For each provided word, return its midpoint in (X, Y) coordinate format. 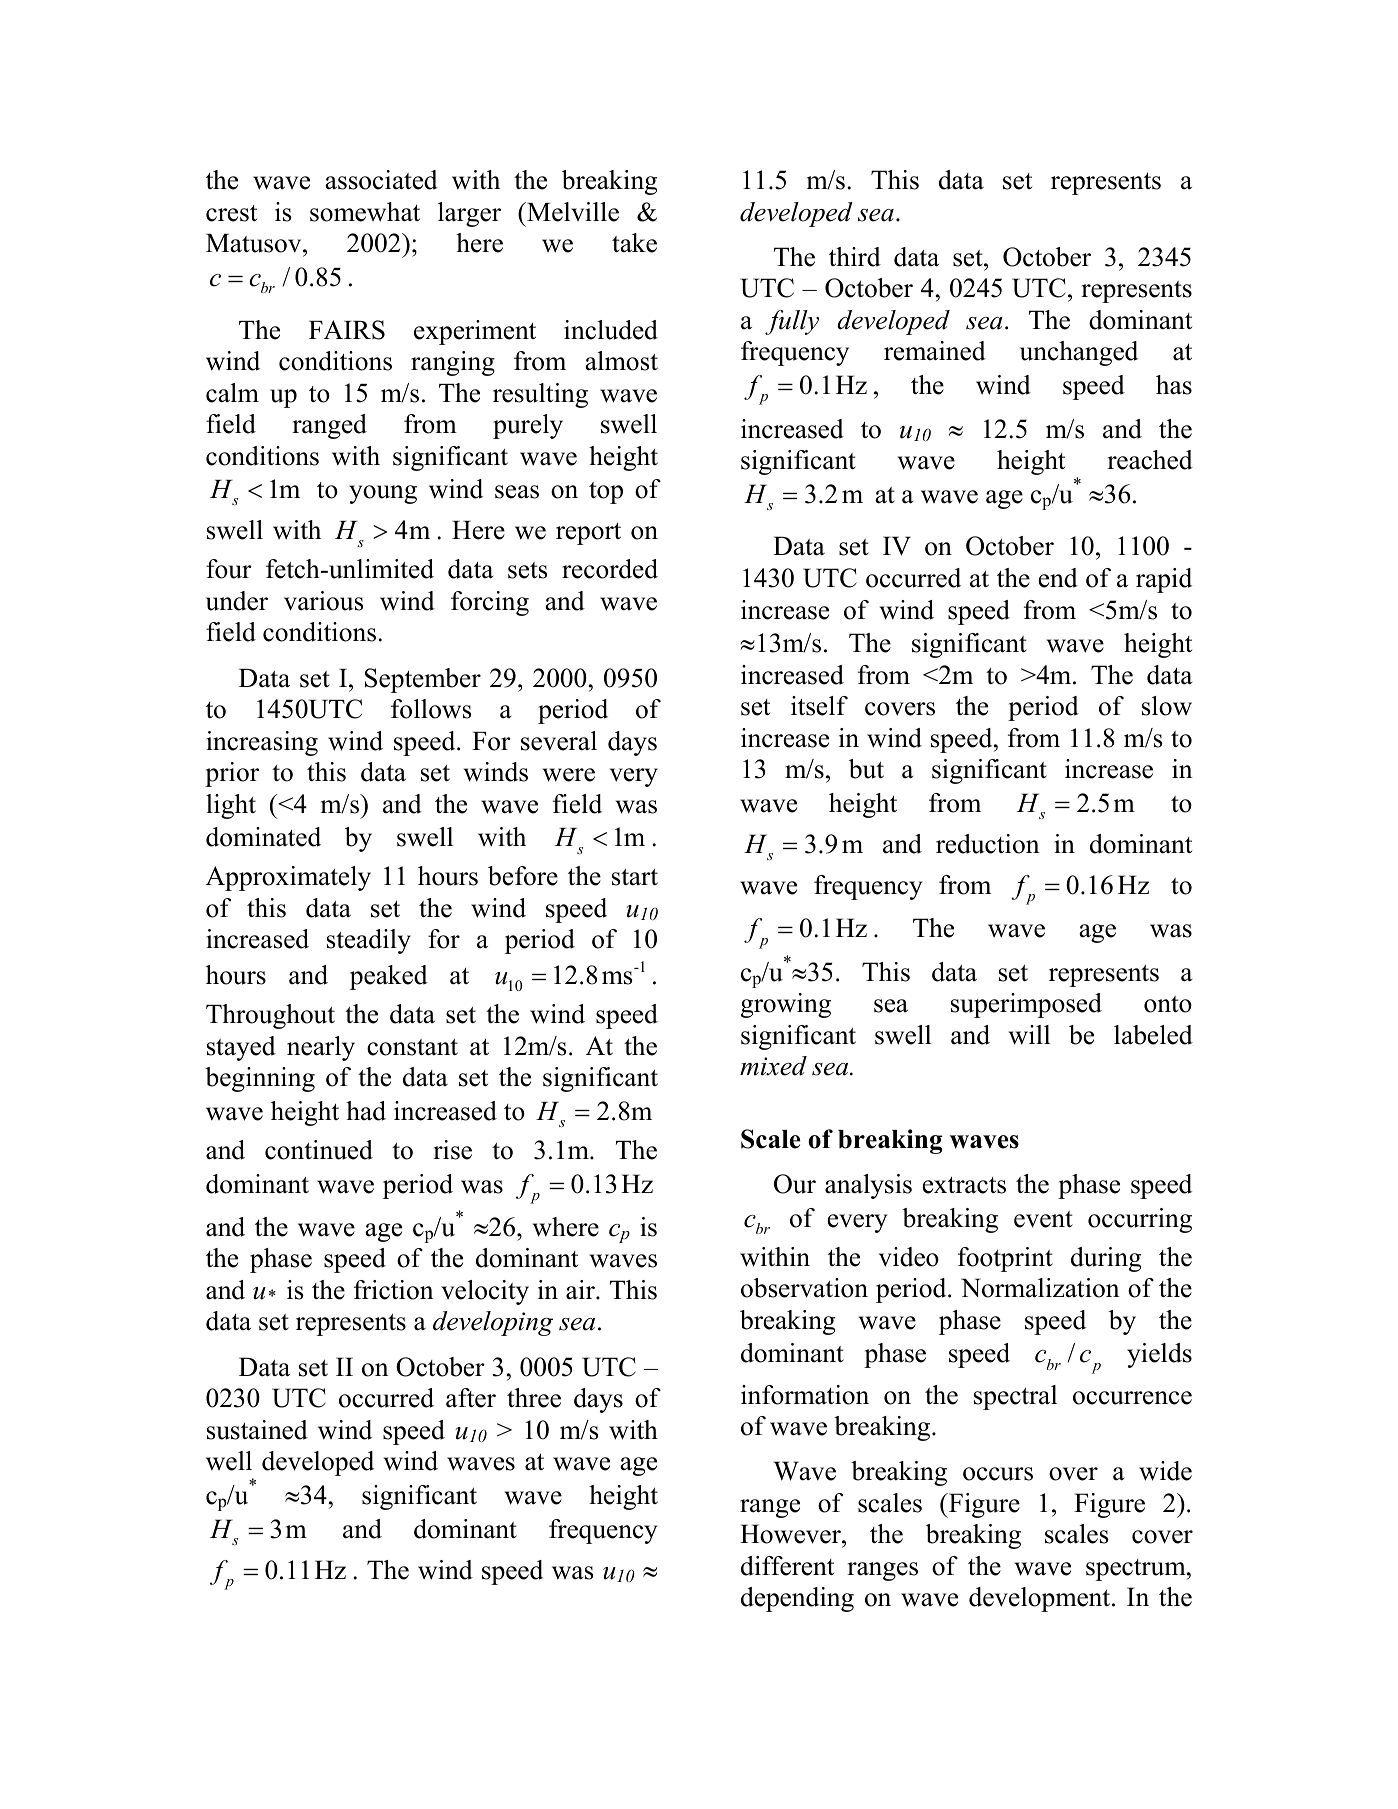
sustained (257, 1430)
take (634, 243)
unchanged (1079, 353)
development (1041, 1599)
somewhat (365, 212)
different (787, 1566)
